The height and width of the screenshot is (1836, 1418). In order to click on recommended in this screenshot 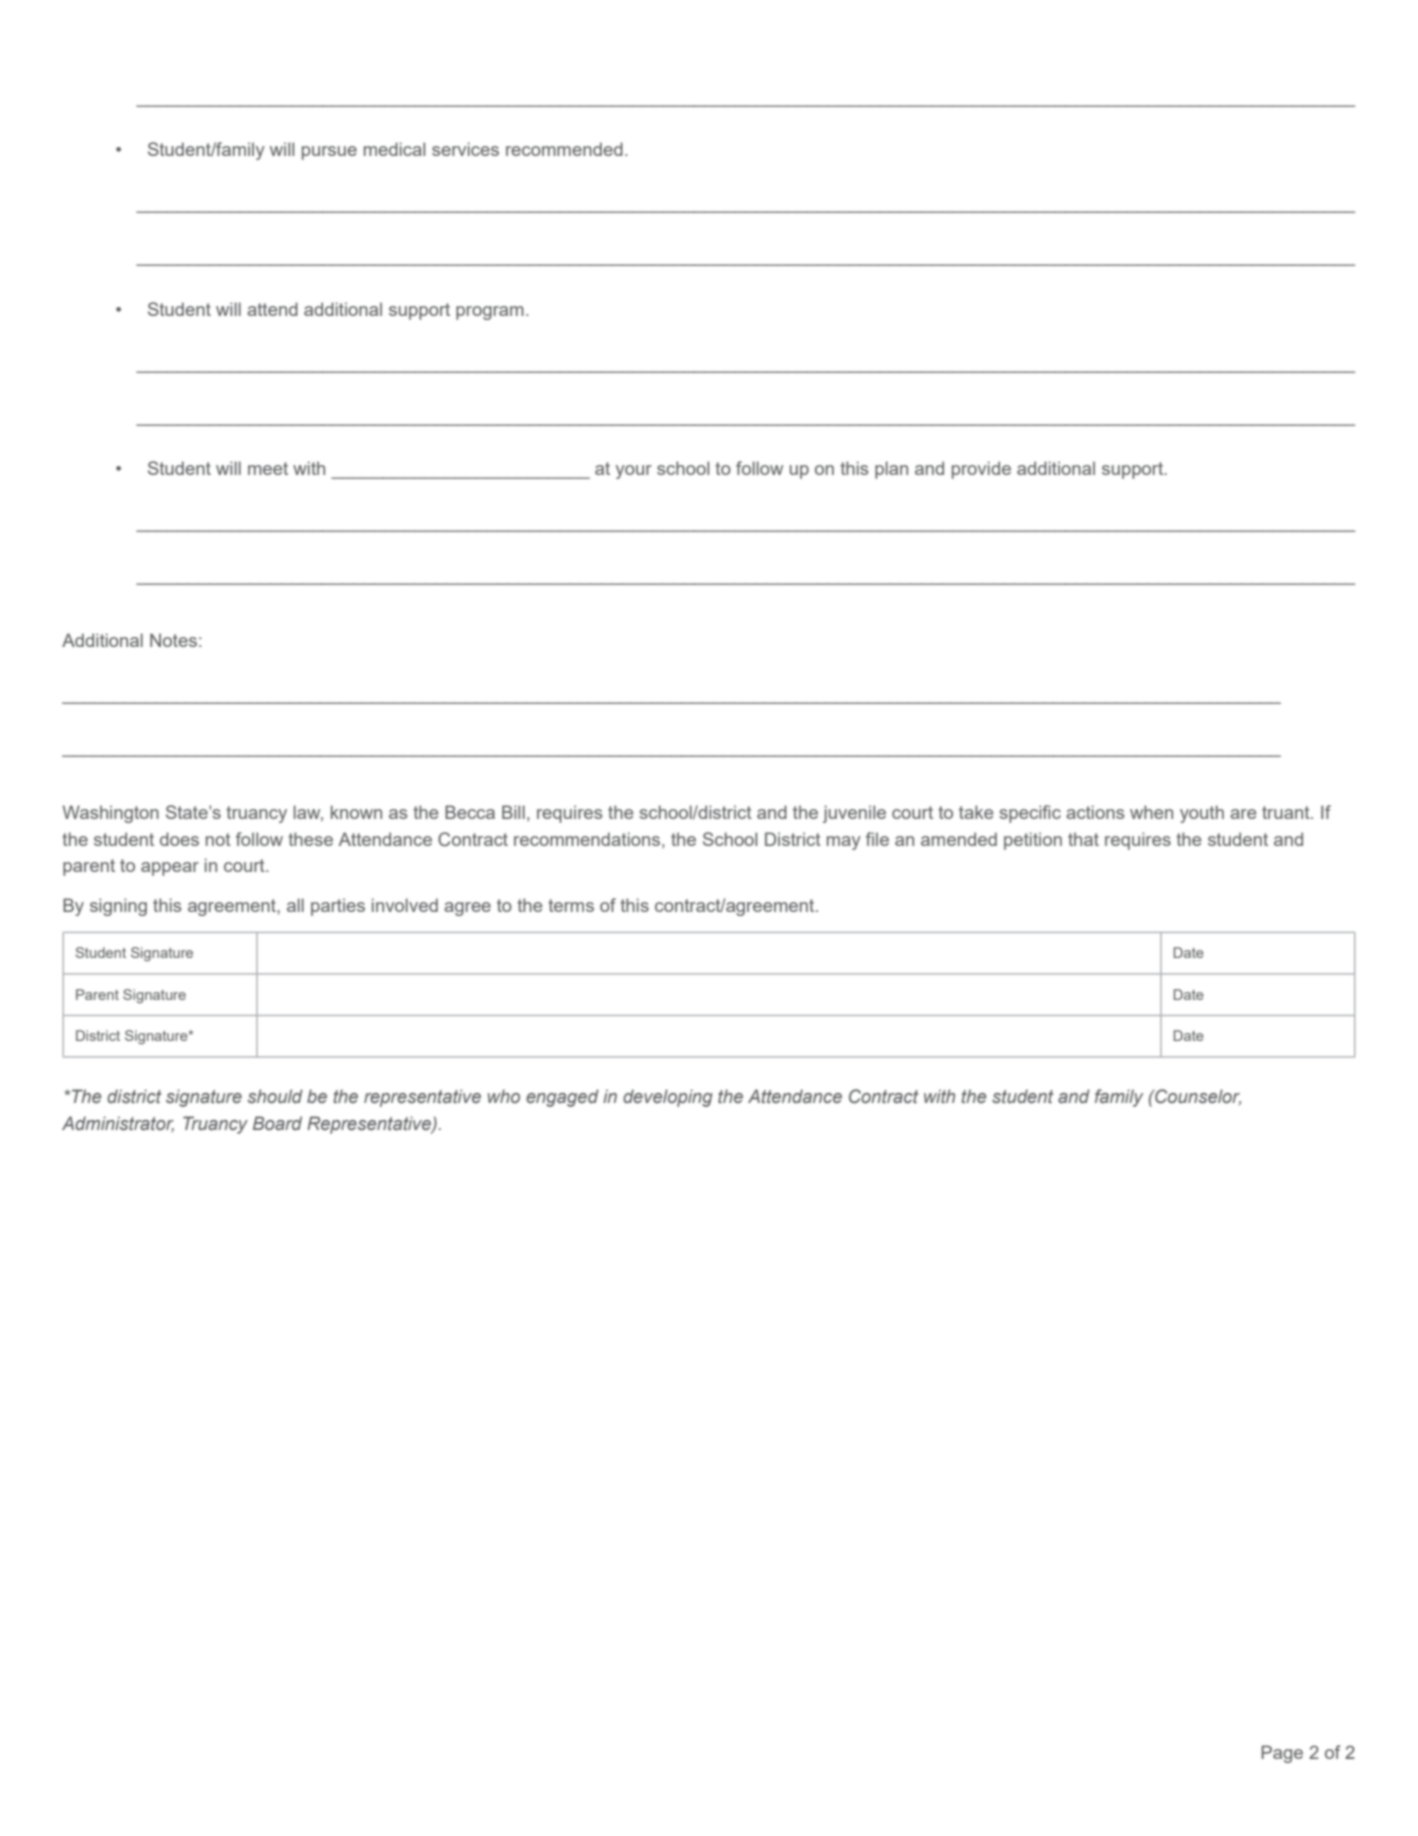, I will do `click(564, 149)`.
